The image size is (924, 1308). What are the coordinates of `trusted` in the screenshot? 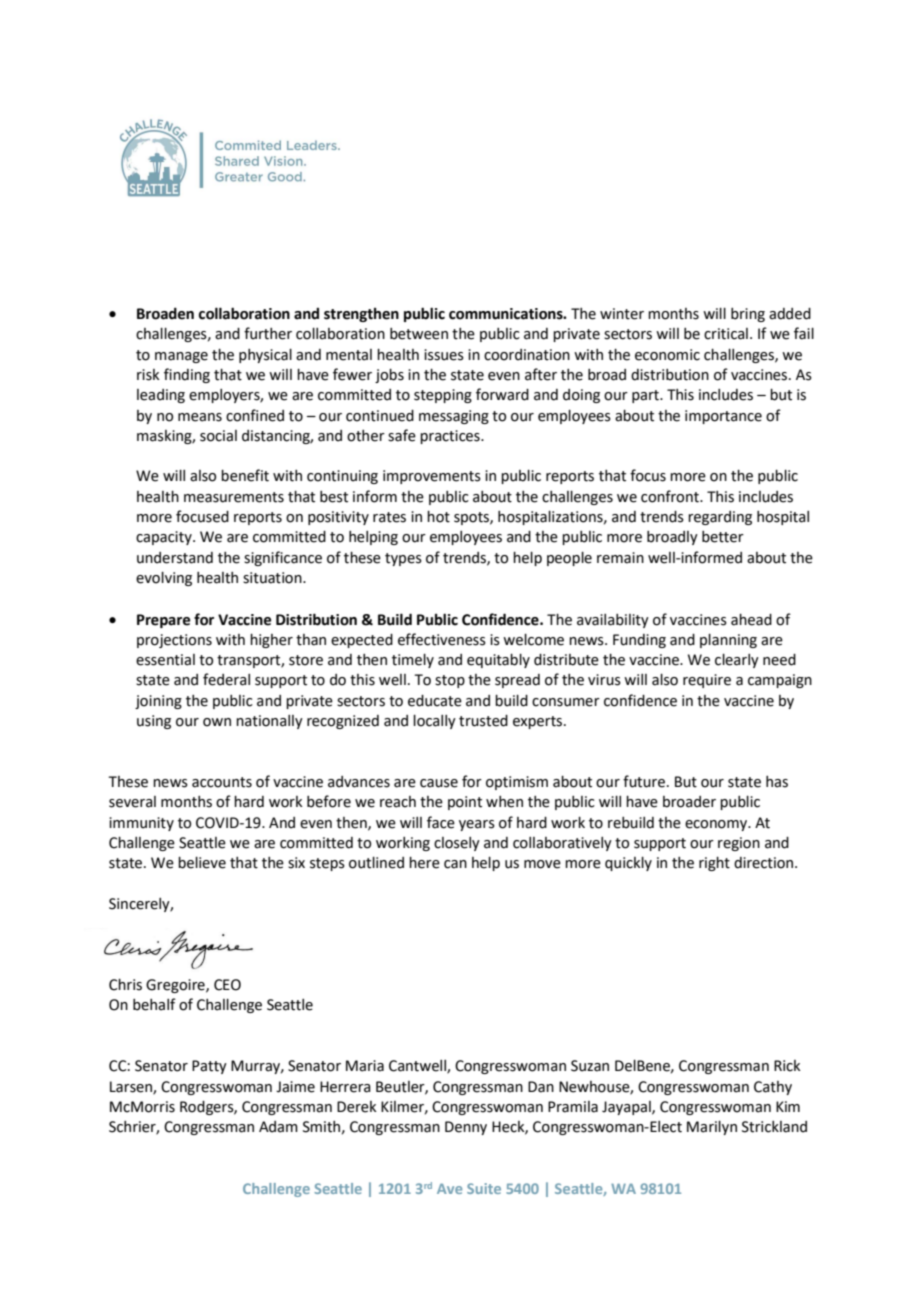 It's located at (483, 721).
